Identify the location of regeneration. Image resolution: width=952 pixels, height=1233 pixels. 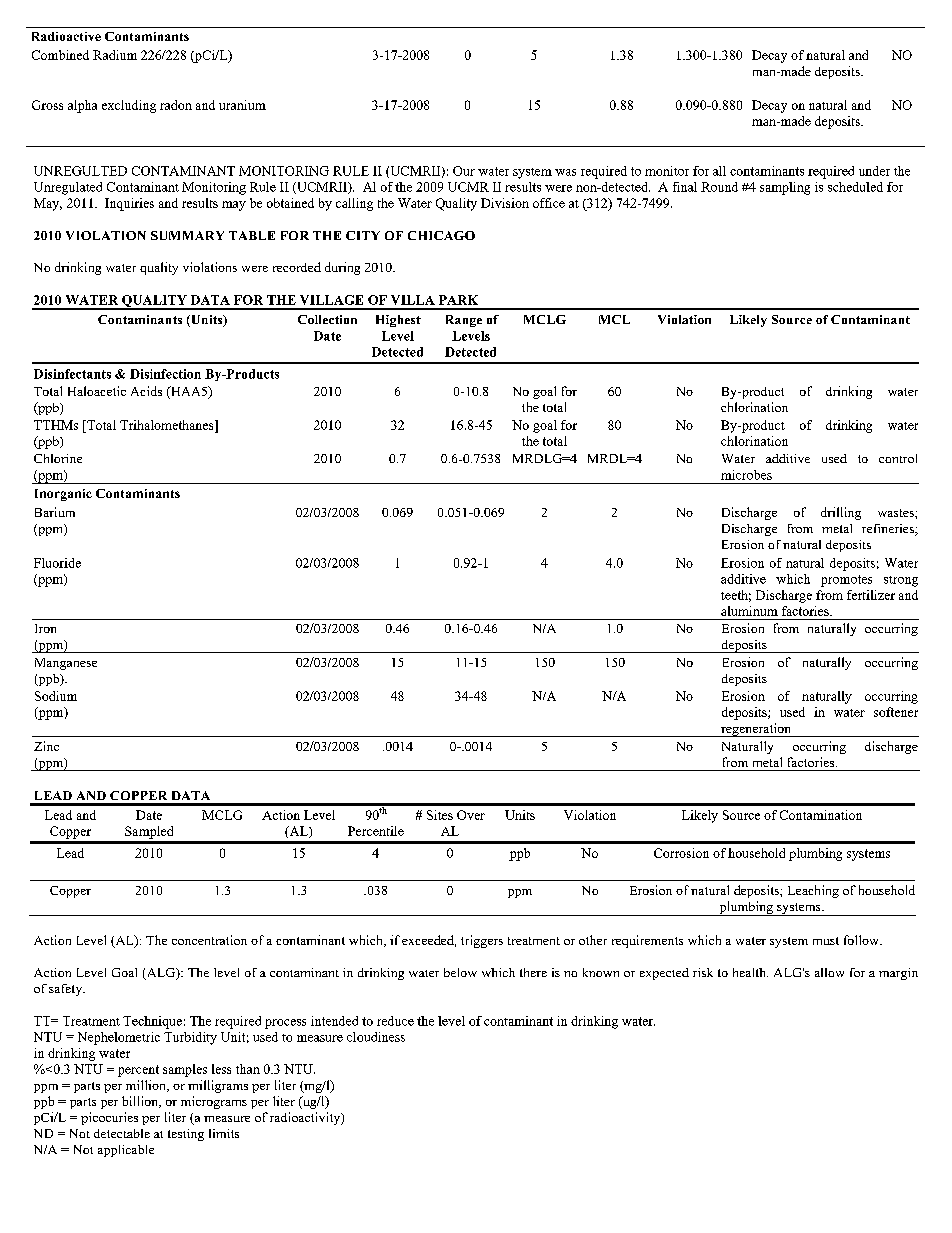
(756, 730).
